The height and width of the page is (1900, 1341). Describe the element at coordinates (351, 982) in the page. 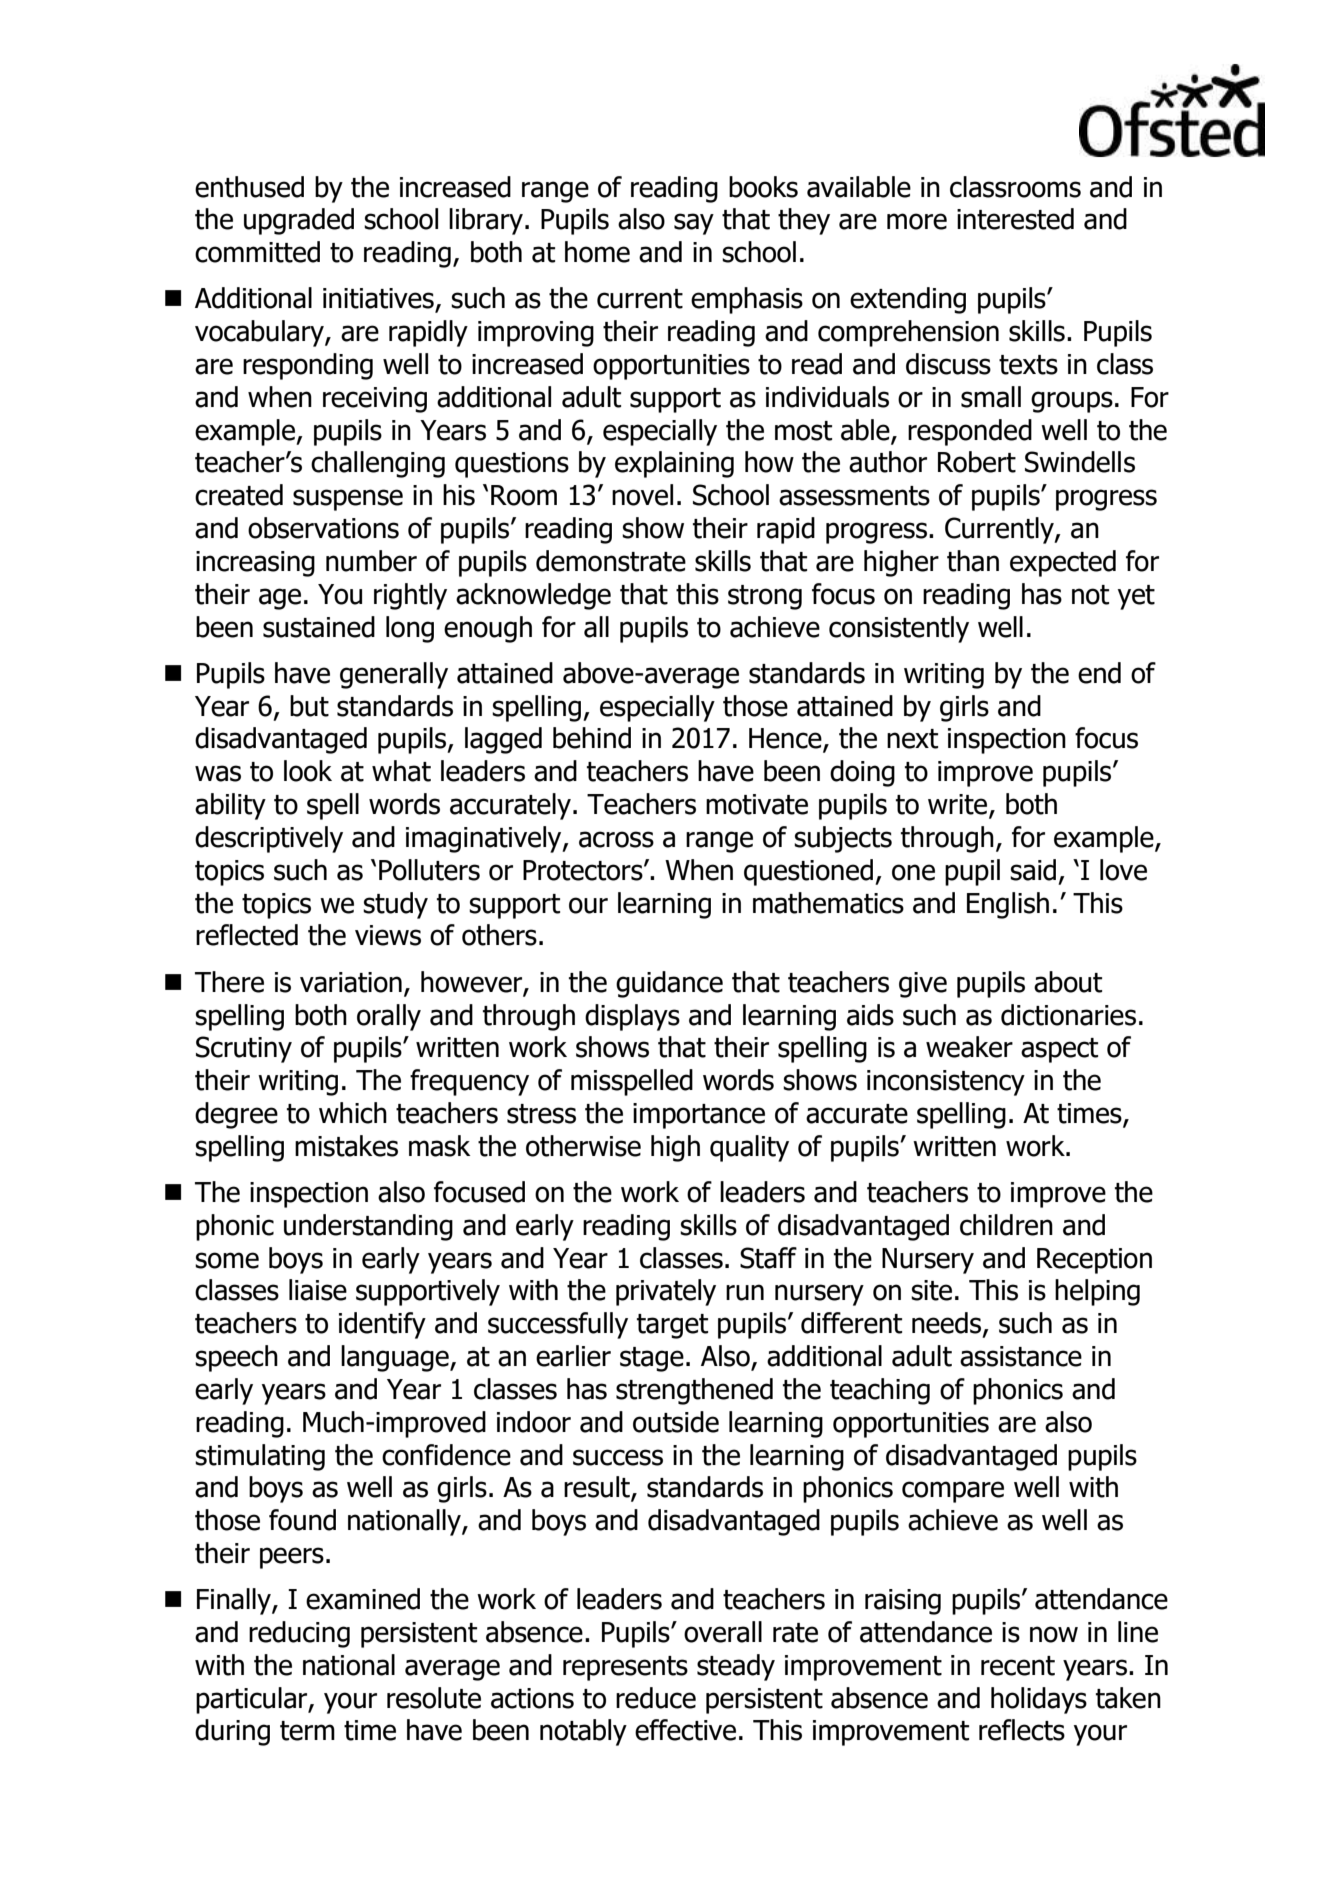

I see `variation` at that location.
